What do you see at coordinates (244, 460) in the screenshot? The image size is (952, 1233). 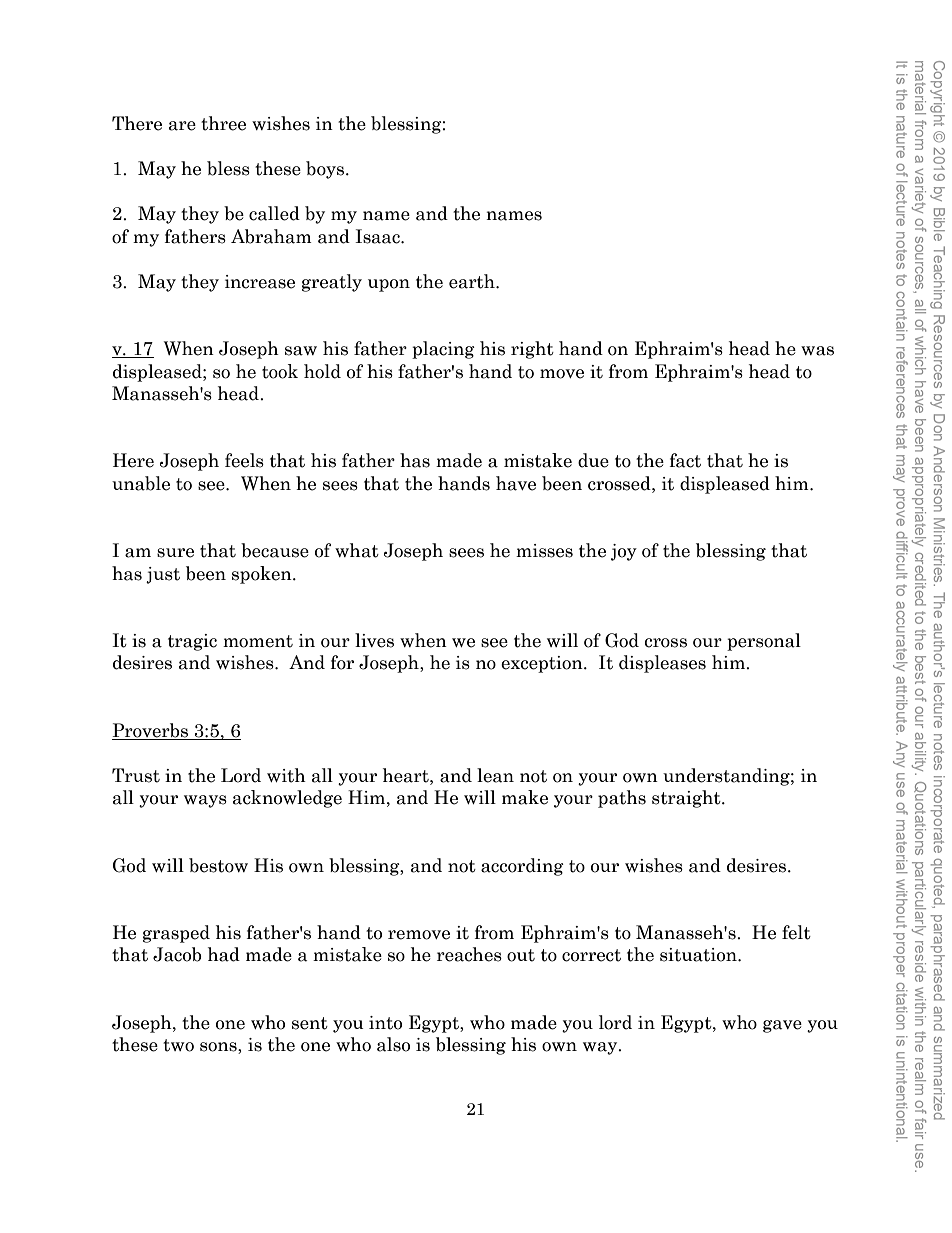 I see `feels` at bounding box center [244, 460].
